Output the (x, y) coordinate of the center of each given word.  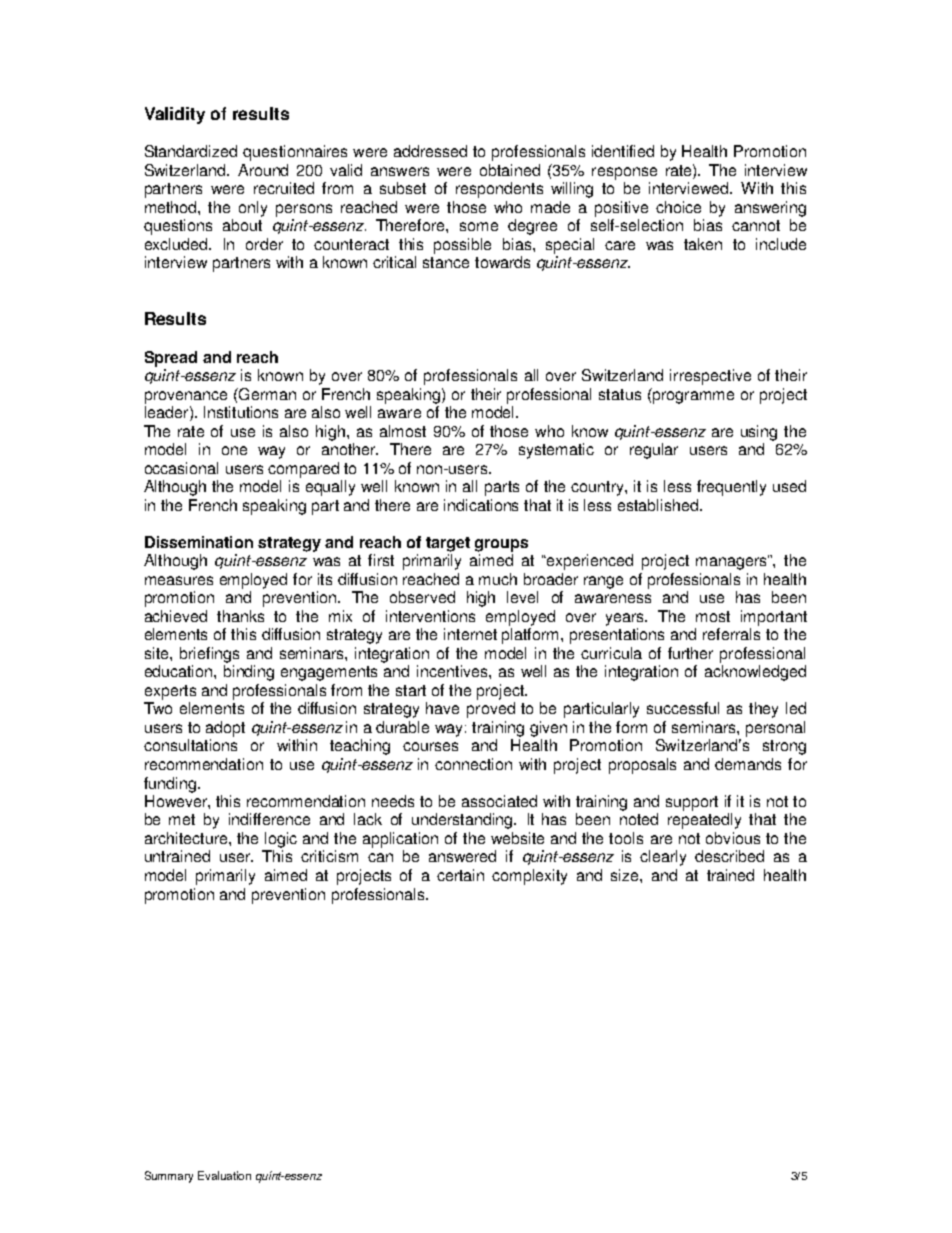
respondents (499, 190)
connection (473, 764)
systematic (556, 451)
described (729, 856)
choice (678, 207)
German (266, 394)
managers (732, 562)
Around (263, 170)
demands (748, 764)
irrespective (710, 377)
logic (281, 840)
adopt (225, 729)
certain (460, 875)
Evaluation (224, 1175)
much (498, 579)
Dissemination (199, 542)
